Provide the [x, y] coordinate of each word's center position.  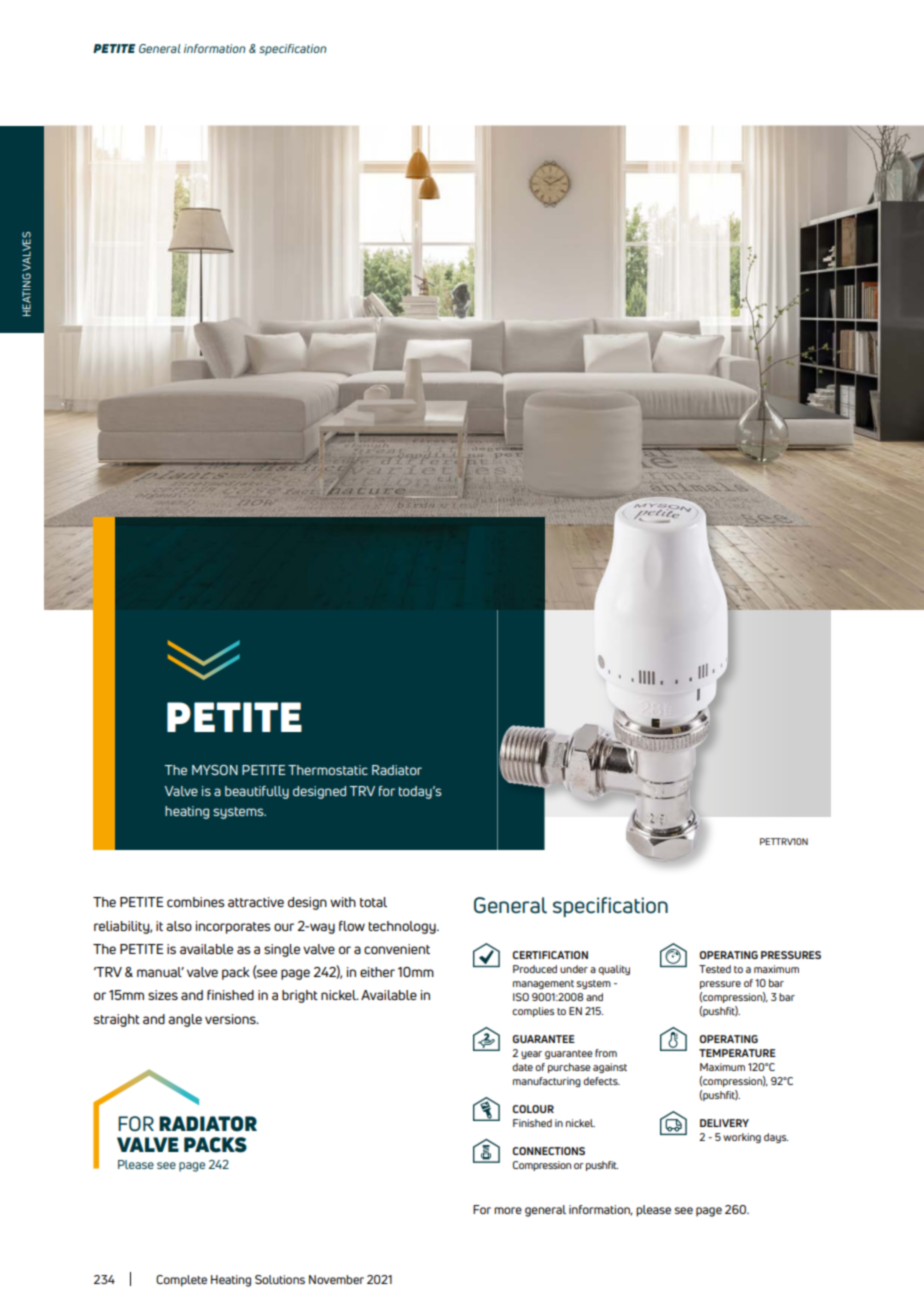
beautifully [257, 792]
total [373, 902]
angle [185, 1020]
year [531, 1055]
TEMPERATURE [737, 1053]
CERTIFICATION [550, 955]
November [336, 1279]
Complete [181, 1281]
